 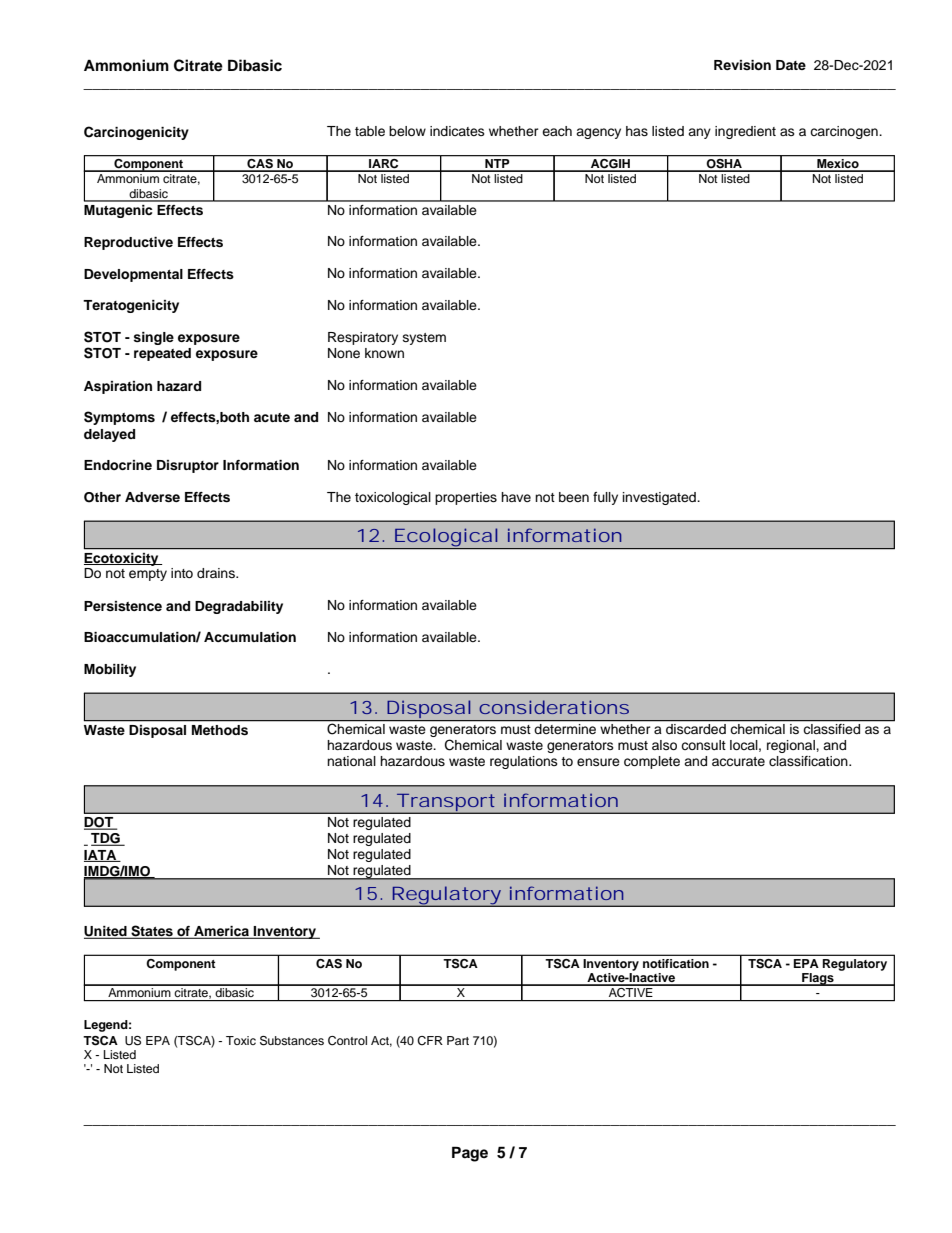 What do you see at coordinates (742, 65) in the page?
I see `Revision` at bounding box center [742, 65].
